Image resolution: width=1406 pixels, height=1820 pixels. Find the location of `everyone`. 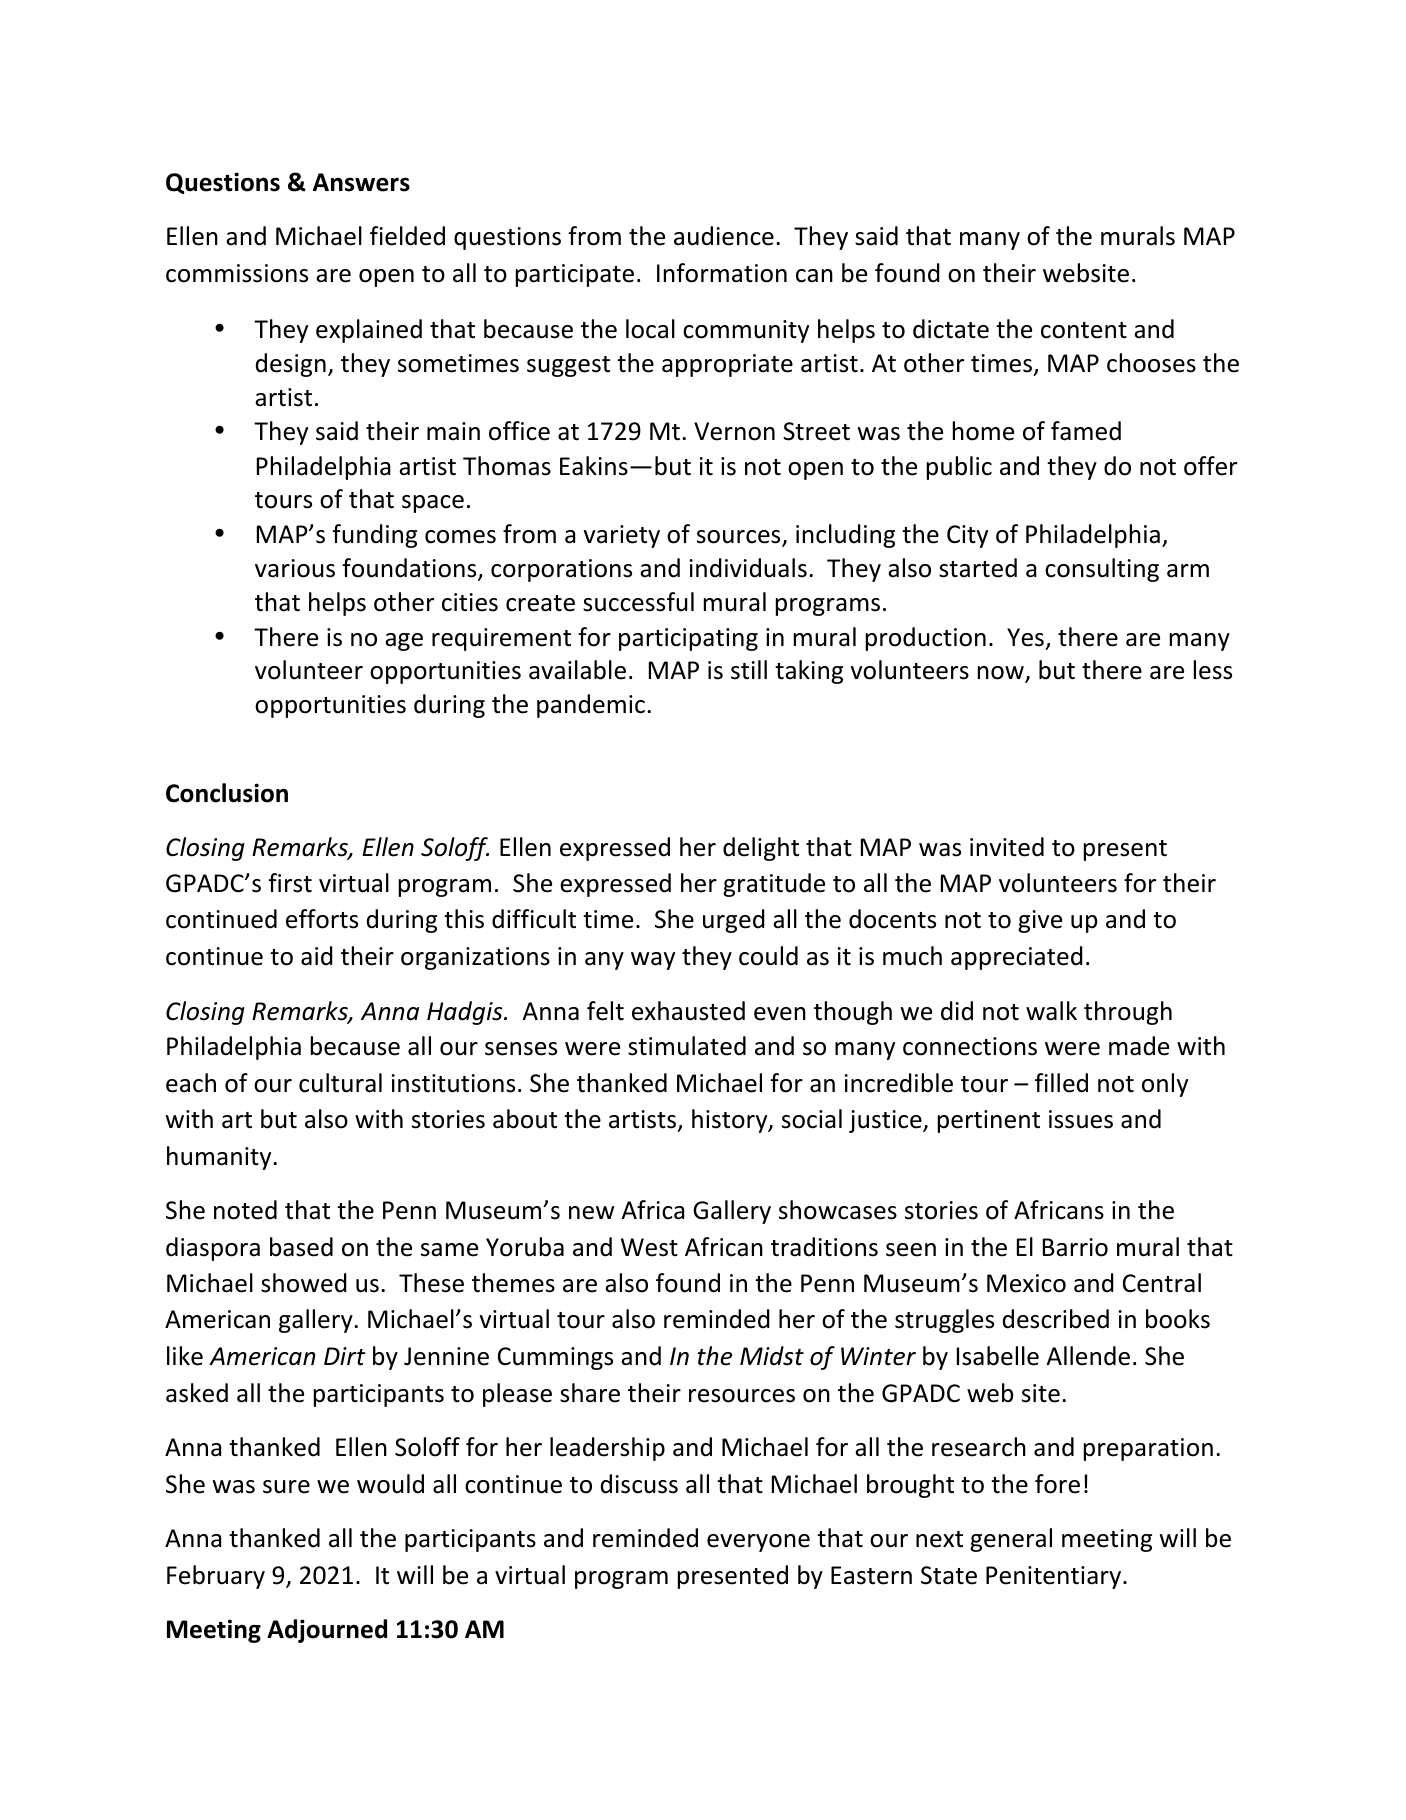

everyone is located at coordinates (758, 1543).
